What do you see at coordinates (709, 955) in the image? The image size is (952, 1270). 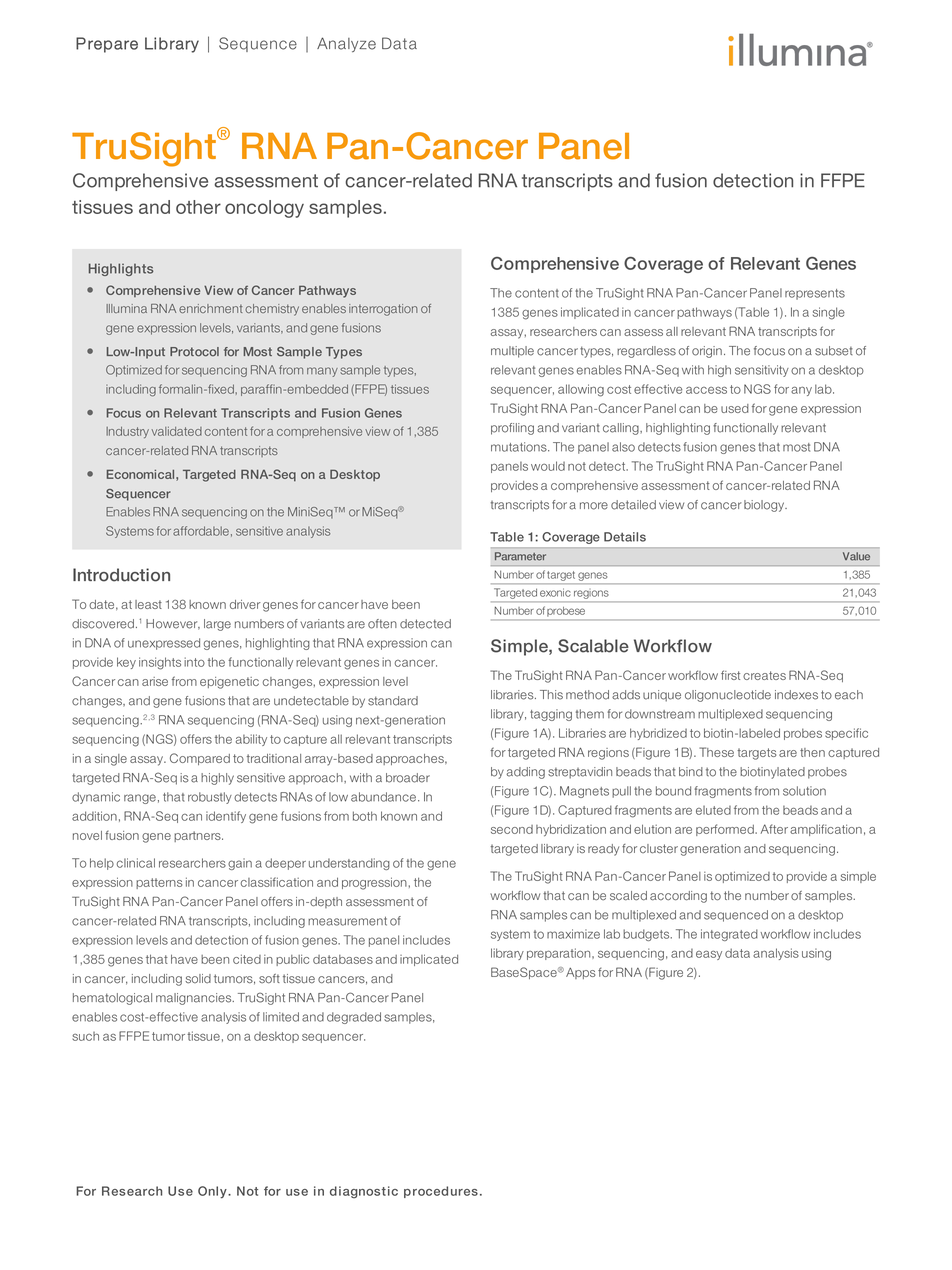 I see `easy` at bounding box center [709, 955].
